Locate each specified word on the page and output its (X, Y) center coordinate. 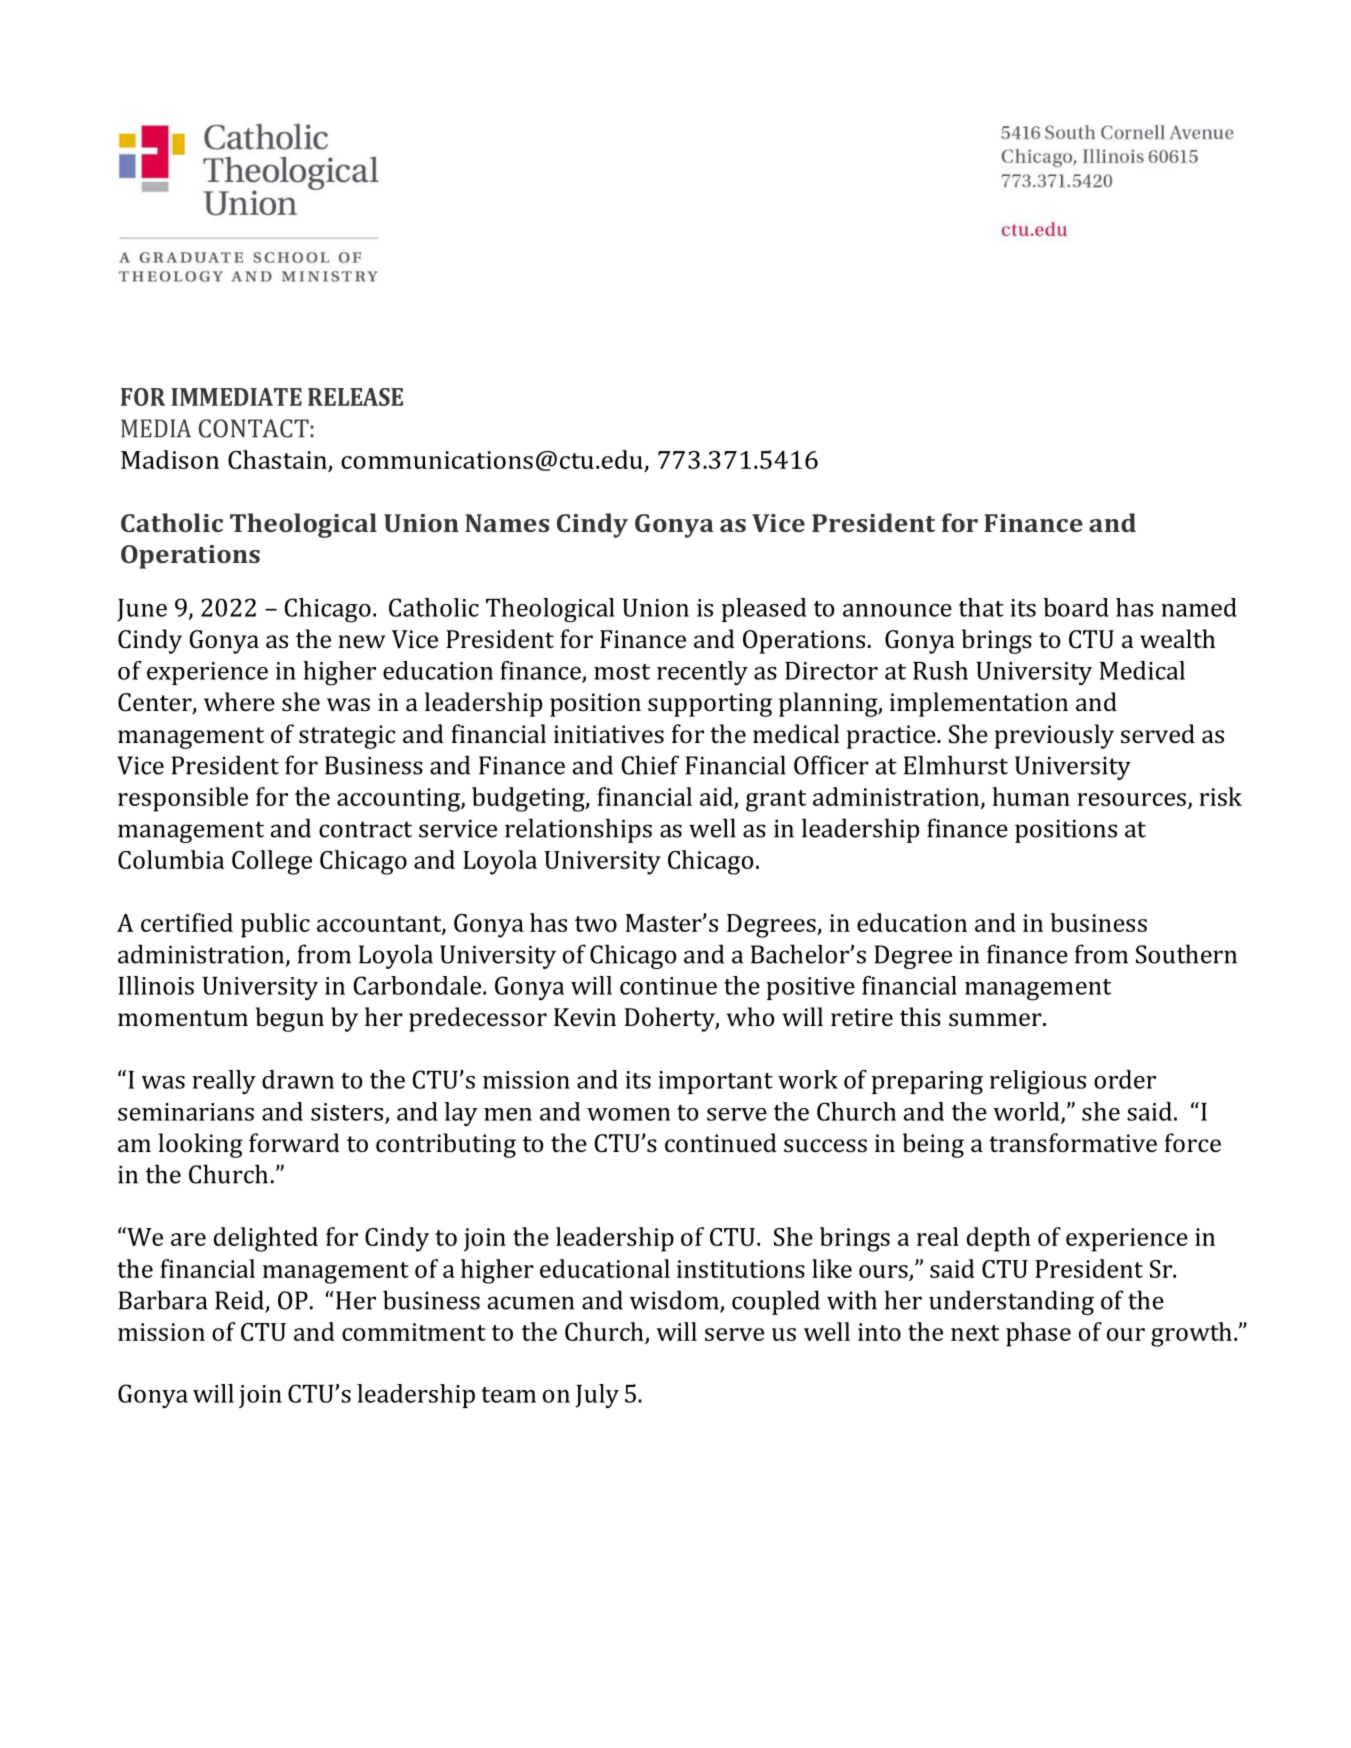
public (275, 925)
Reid (240, 1301)
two (596, 924)
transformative (1073, 1142)
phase (1038, 1334)
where (239, 701)
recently (702, 673)
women (628, 1114)
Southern (1186, 954)
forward (294, 1142)
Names (507, 523)
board (1076, 607)
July (597, 1396)
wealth (1177, 638)
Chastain (277, 459)
